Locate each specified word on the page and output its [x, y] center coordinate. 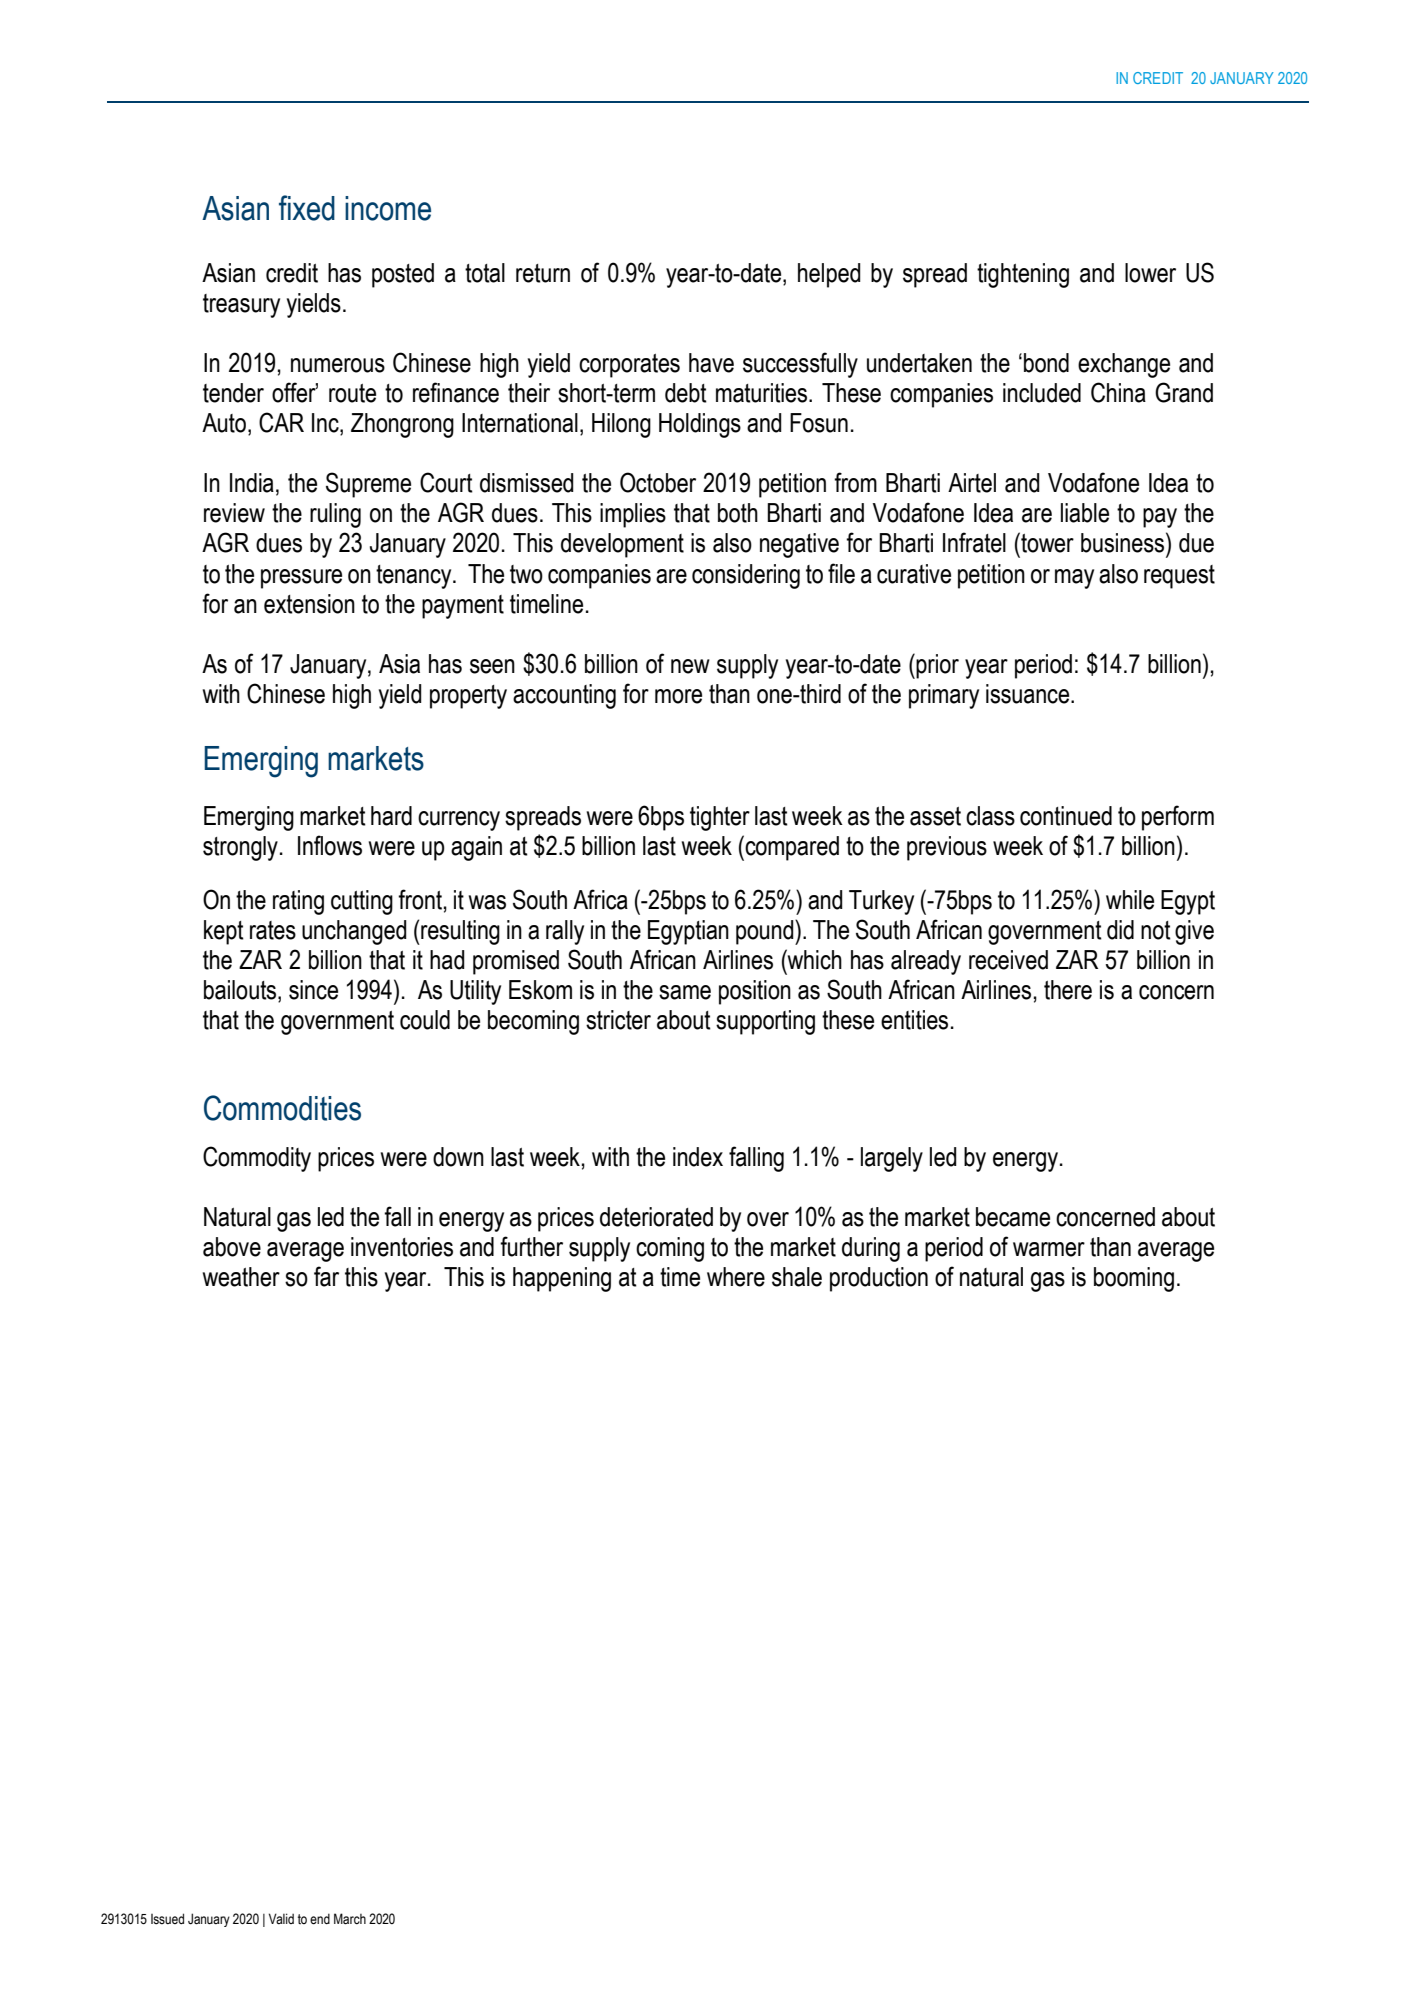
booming [1134, 1279]
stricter [618, 1020]
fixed [307, 208]
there [1068, 990]
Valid [281, 1918]
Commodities [282, 1108]
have [711, 363]
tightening [1023, 275]
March [350, 1919]
